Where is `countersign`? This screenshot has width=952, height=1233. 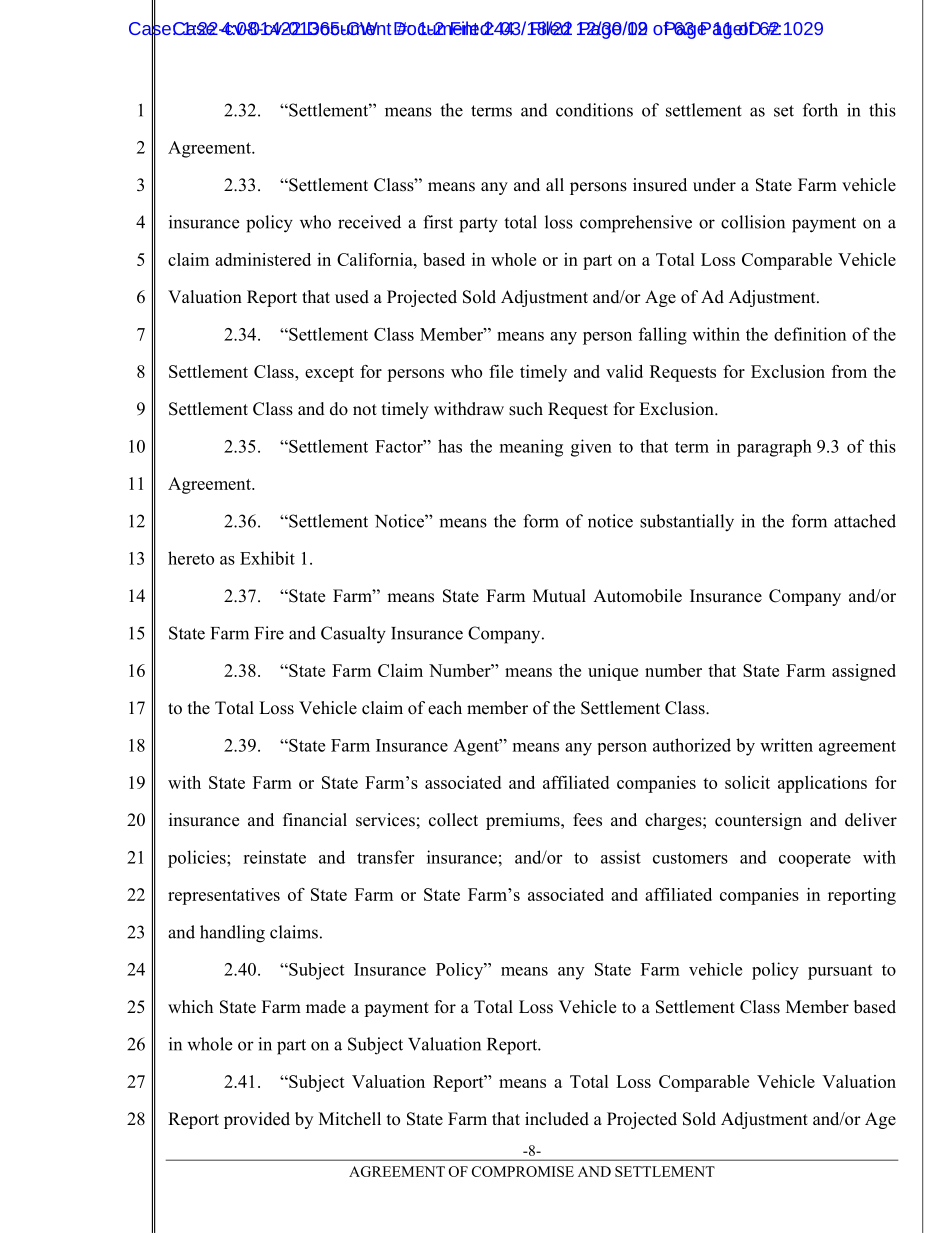 countersign is located at coordinates (758, 821).
